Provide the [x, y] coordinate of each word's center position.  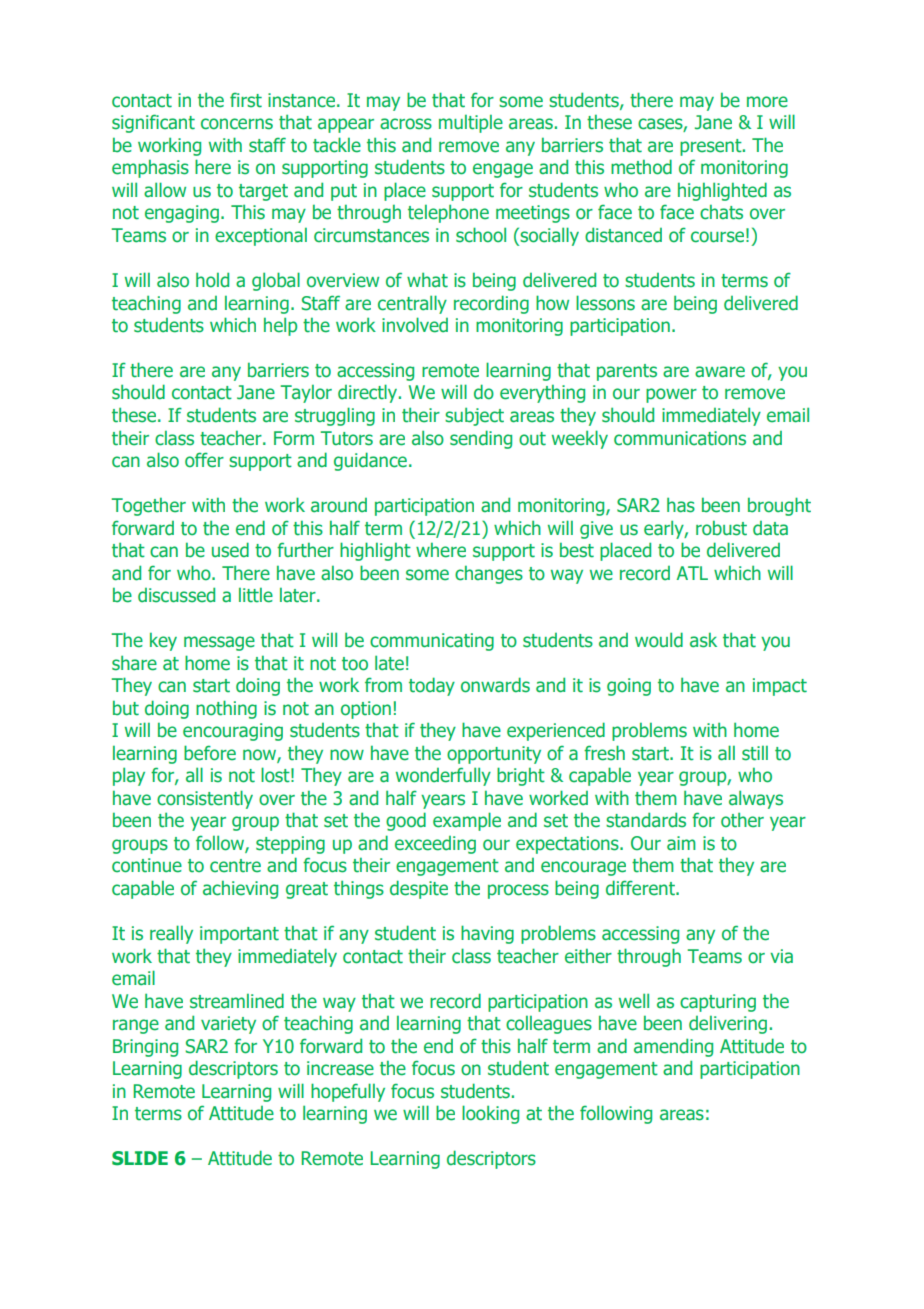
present [712, 147]
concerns [237, 124]
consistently [205, 799]
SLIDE [140, 1158]
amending [673, 1047]
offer [204, 460]
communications [680, 438]
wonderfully [443, 776]
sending [481, 439]
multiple [471, 124]
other [742, 820]
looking [490, 1114]
